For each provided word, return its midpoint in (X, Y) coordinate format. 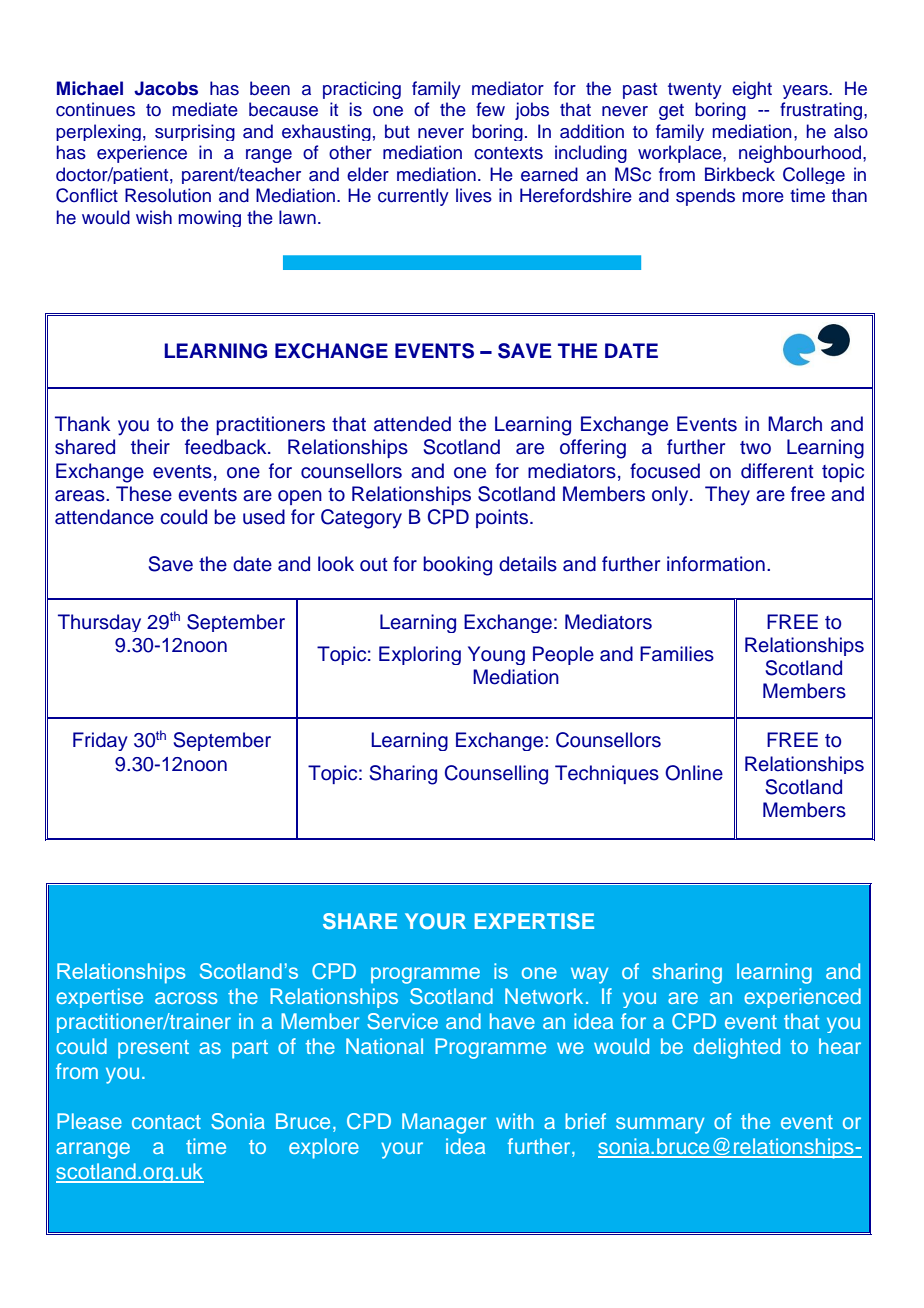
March (795, 424)
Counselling (496, 775)
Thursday (99, 623)
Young (496, 655)
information (716, 564)
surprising (195, 132)
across (186, 998)
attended (412, 424)
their (150, 447)
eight (752, 90)
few (490, 109)
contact (166, 1122)
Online (694, 773)
